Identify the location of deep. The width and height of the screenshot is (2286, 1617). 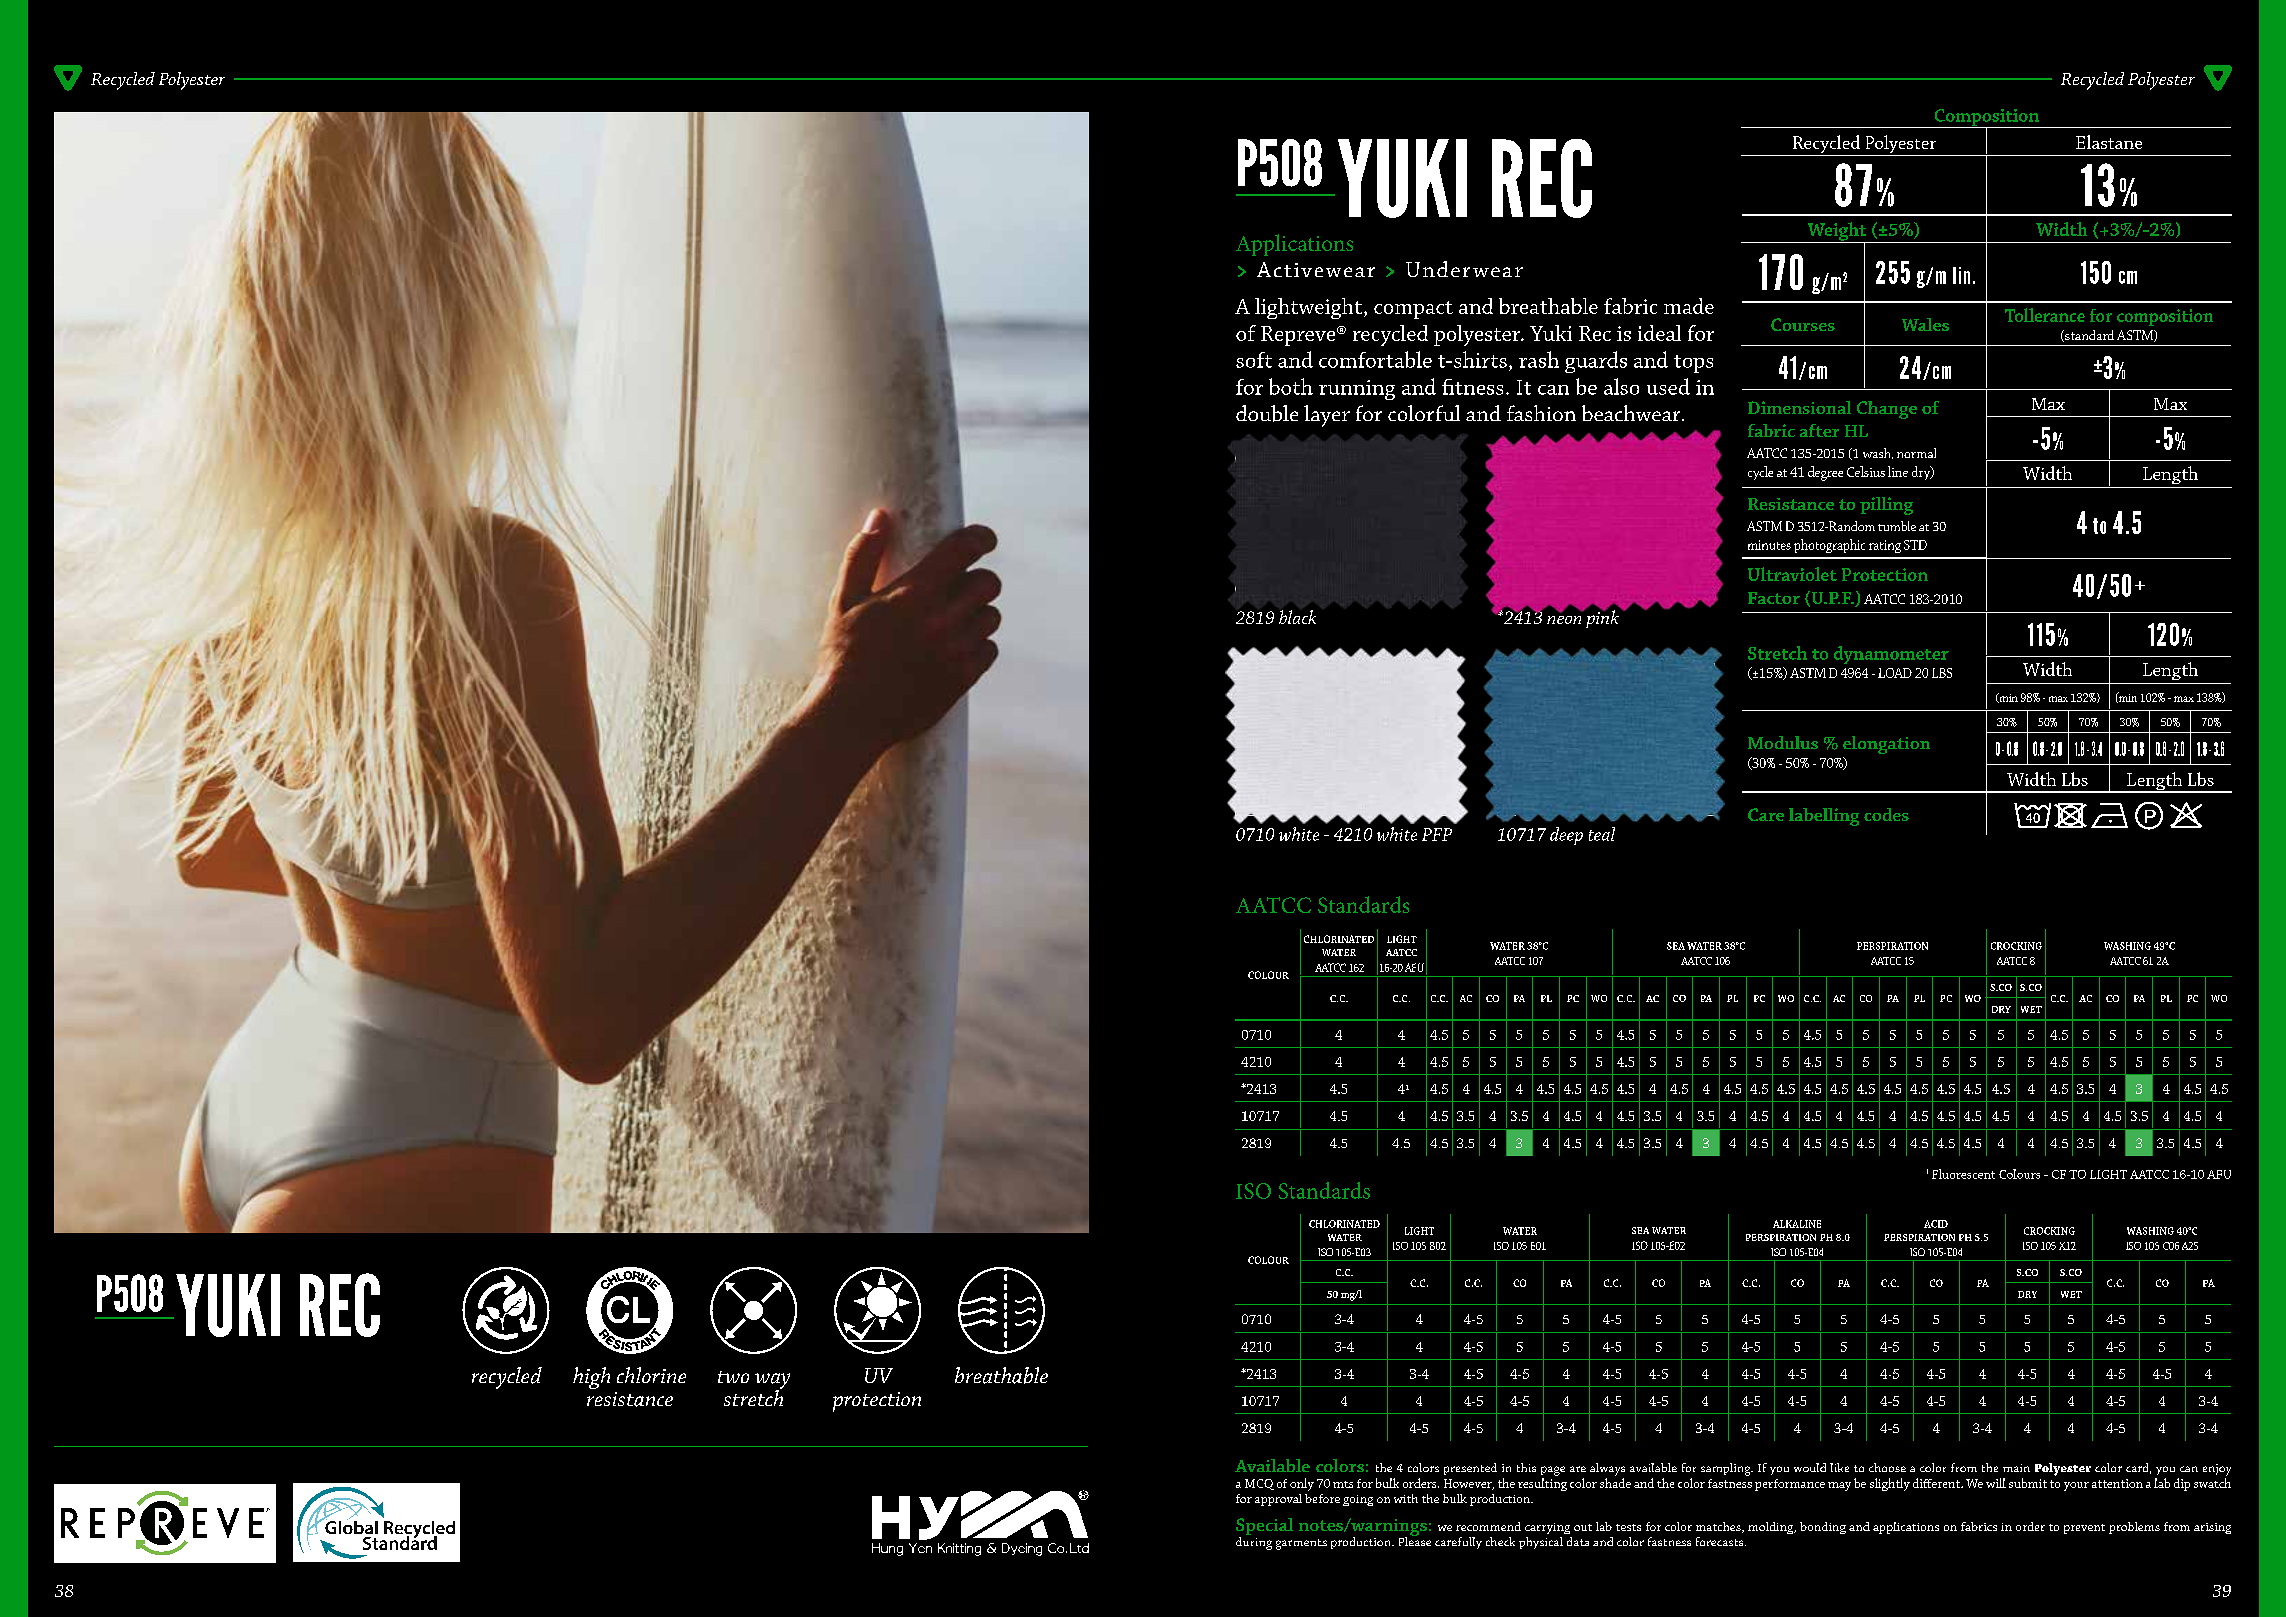
(1566, 836).
